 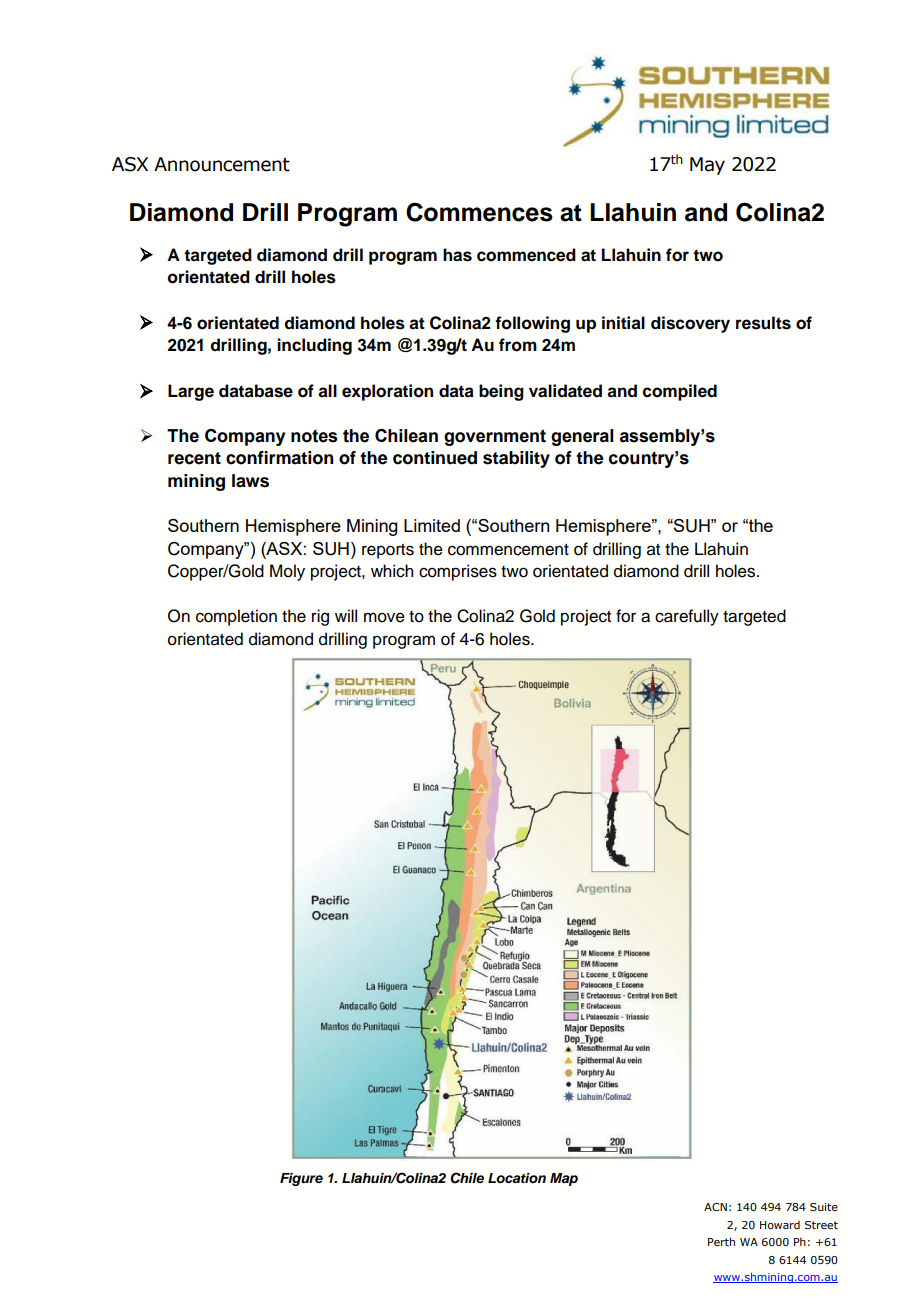 What do you see at coordinates (479, 212) in the page?
I see `Commences` at bounding box center [479, 212].
